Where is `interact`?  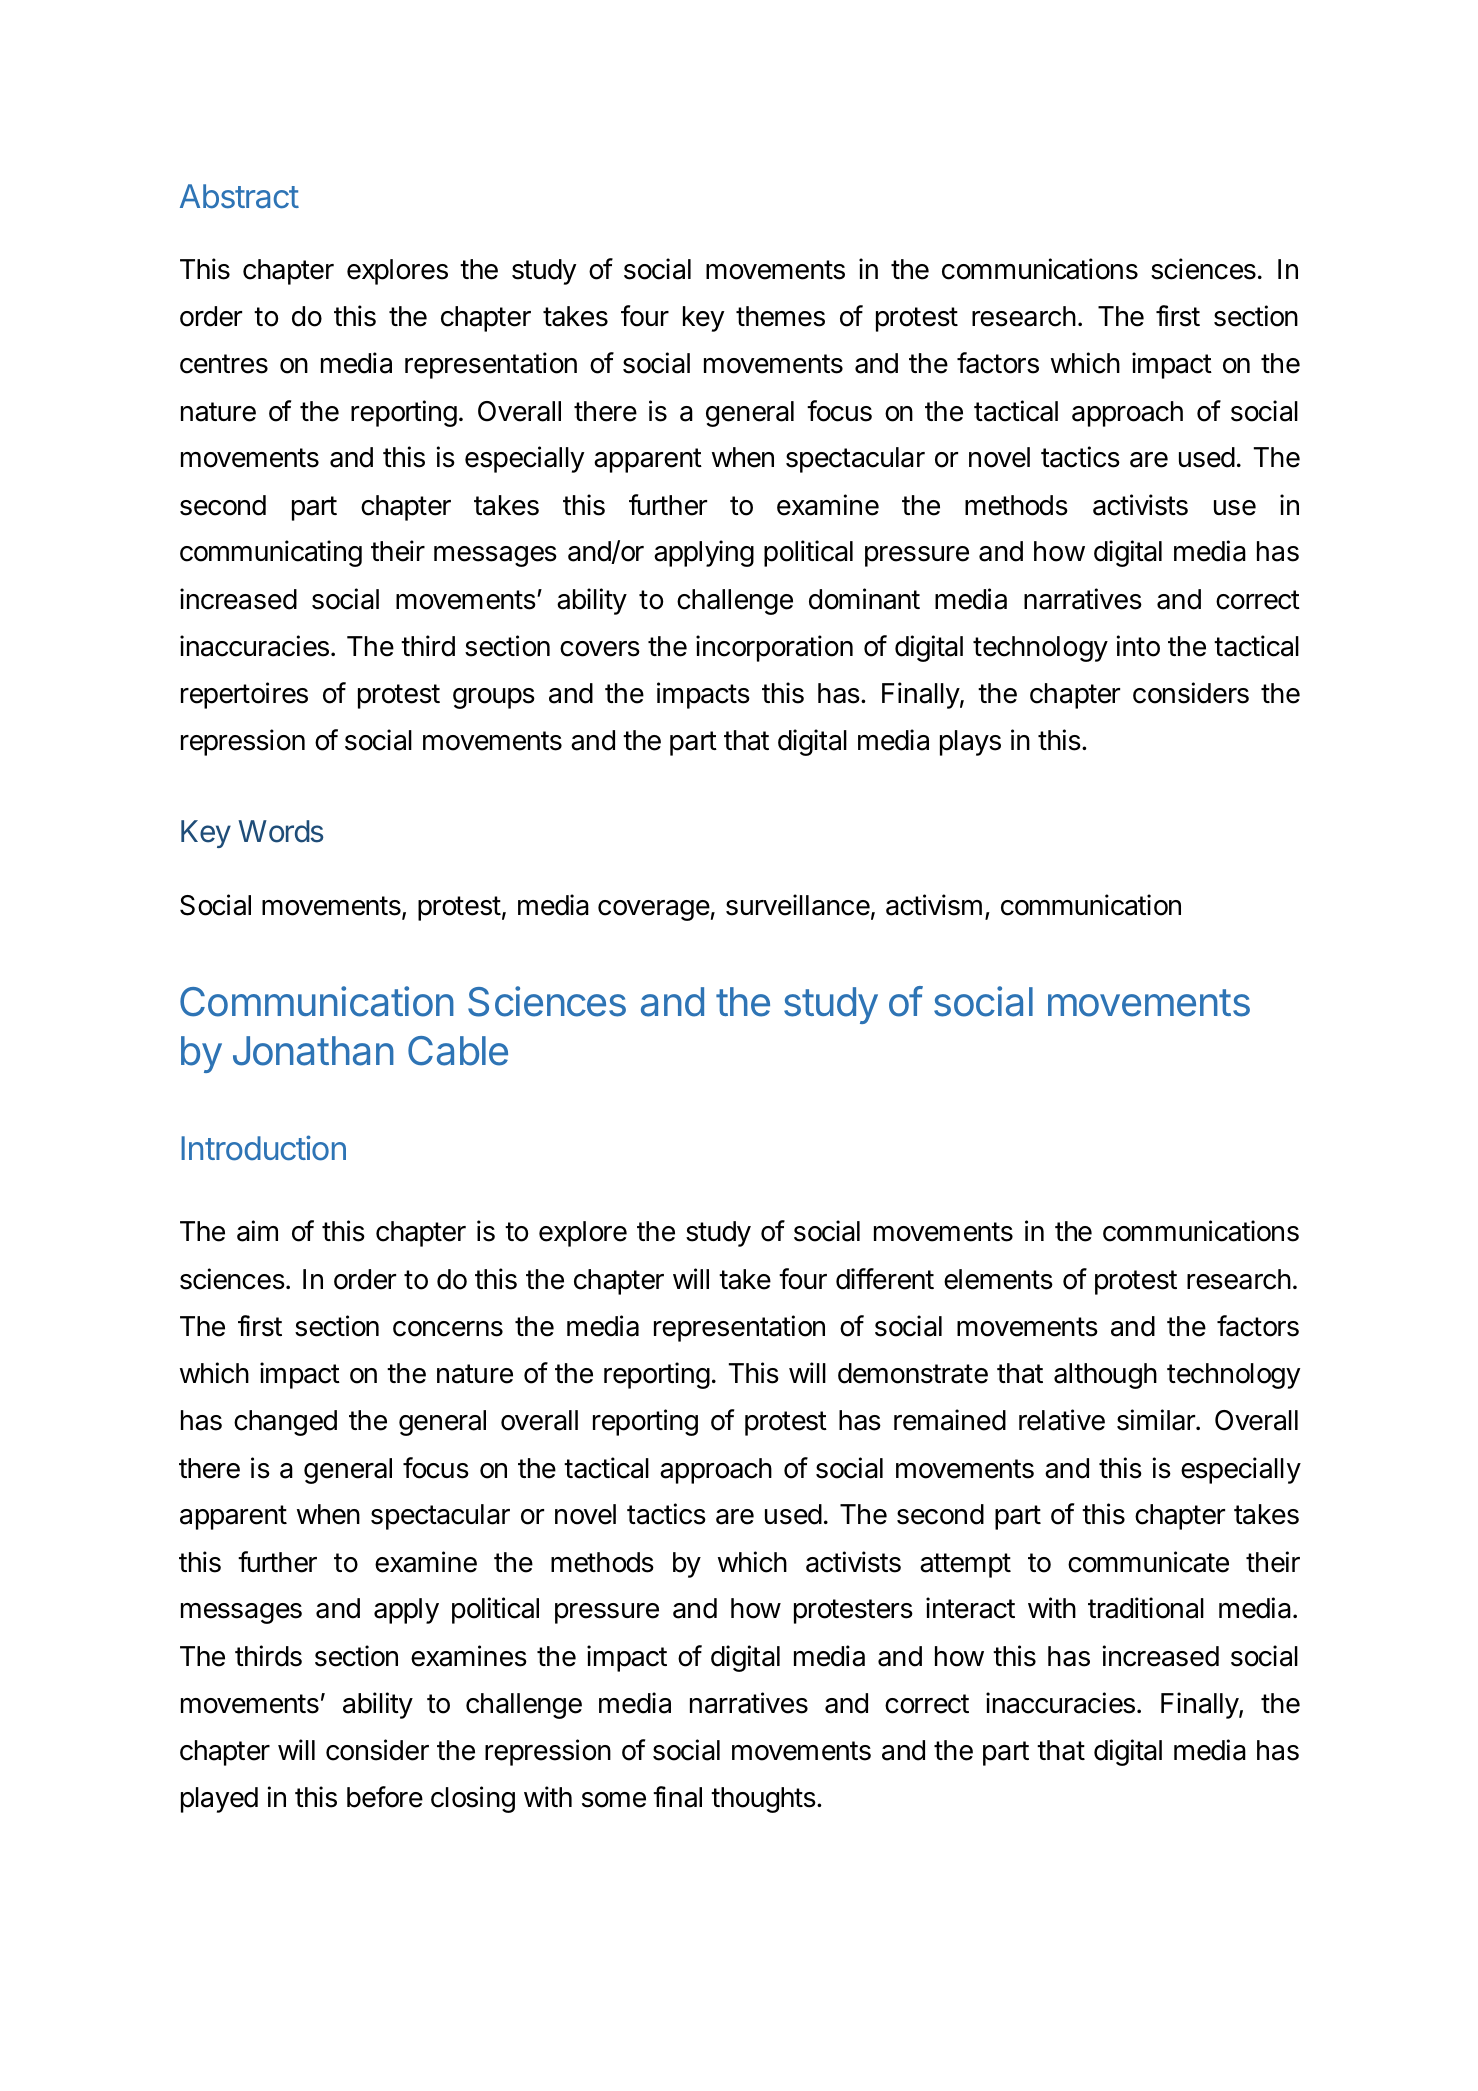
interact is located at coordinates (970, 1608).
